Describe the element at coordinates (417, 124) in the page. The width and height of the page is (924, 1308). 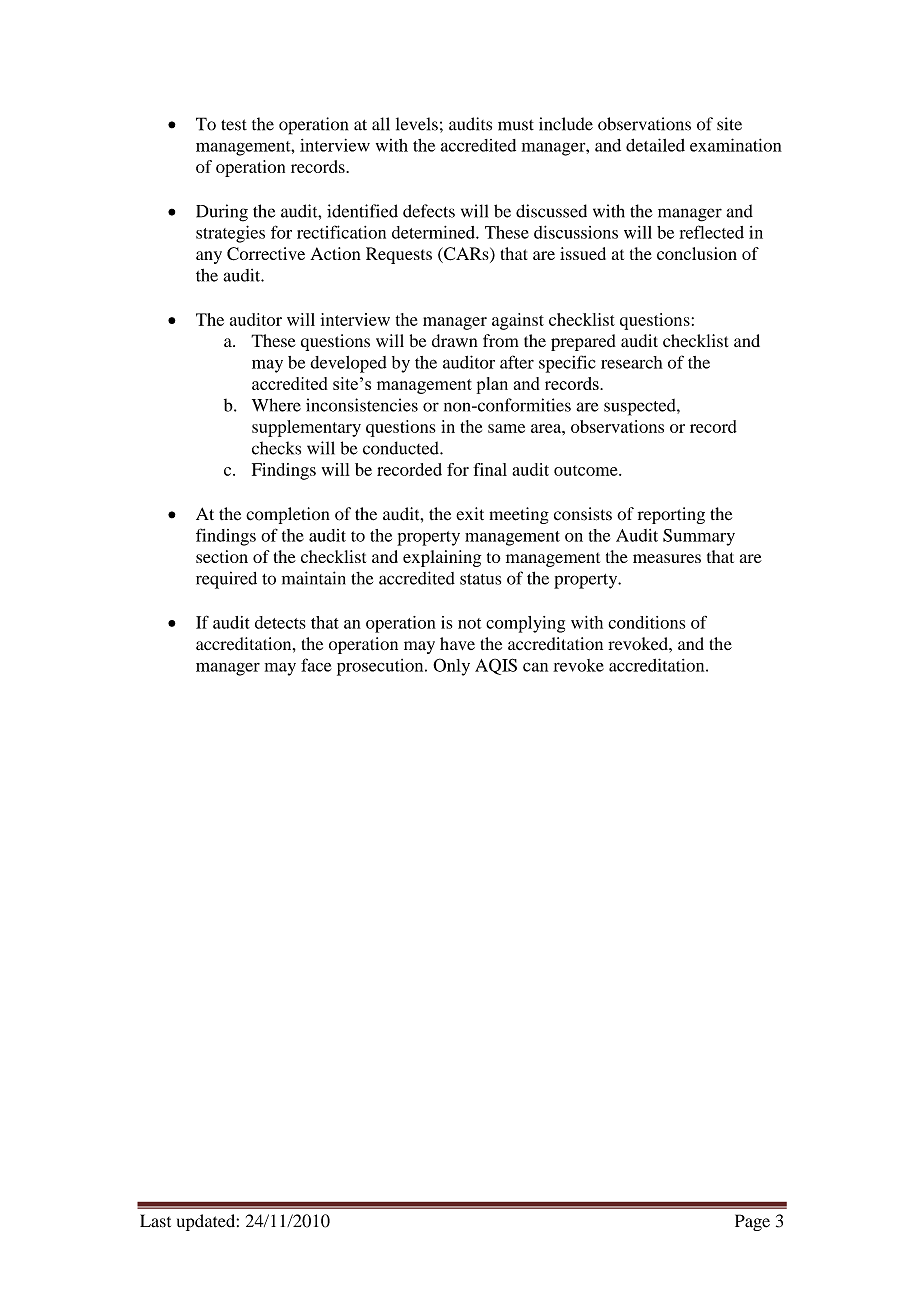
I see `levels` at that location.
